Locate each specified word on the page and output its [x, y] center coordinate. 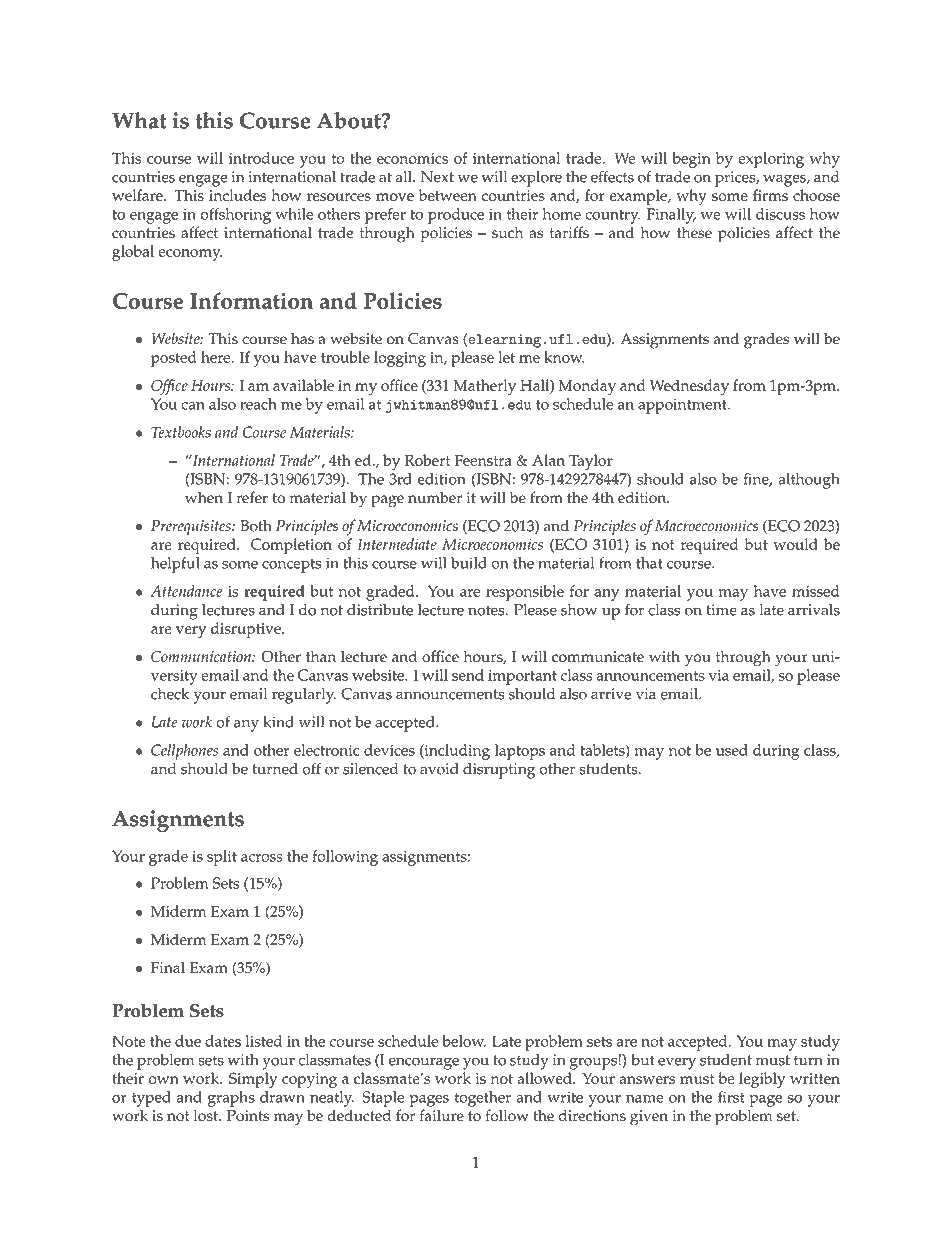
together [483, 1099]
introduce [261, 158]
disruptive [247, 630]
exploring [771, 160]
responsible [525, 593]
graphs [231, 1099]
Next [437, 177]
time [722, 610]
